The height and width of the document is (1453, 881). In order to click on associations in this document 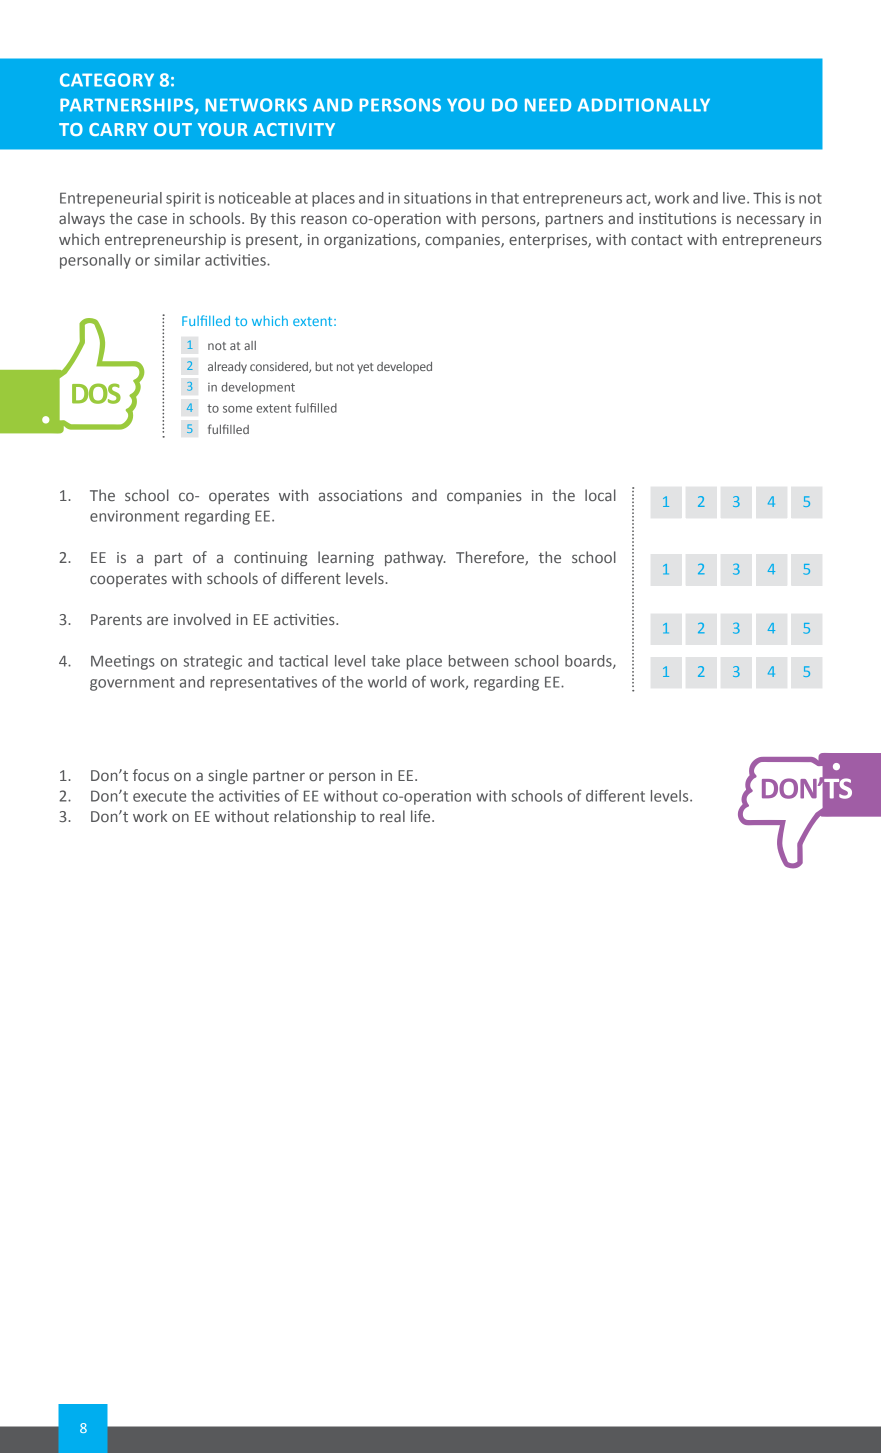, I will do `click(360, 495)`.
